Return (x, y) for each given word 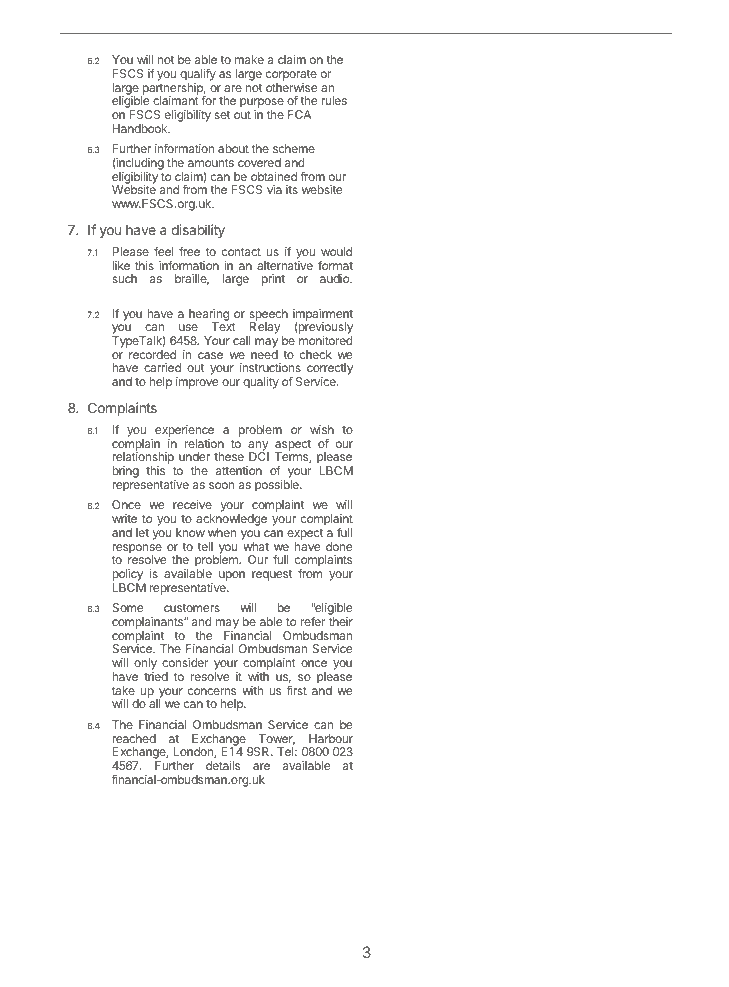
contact (241, 252)
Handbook (141, 128)
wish (322, 429)
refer (313, 621)
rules (334, 100)
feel (163, 251)
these (229, 456)
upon (232, 576)
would (336, 251)
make (249, 59)
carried (162, 367)
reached (134, 738)
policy (128, 576)
